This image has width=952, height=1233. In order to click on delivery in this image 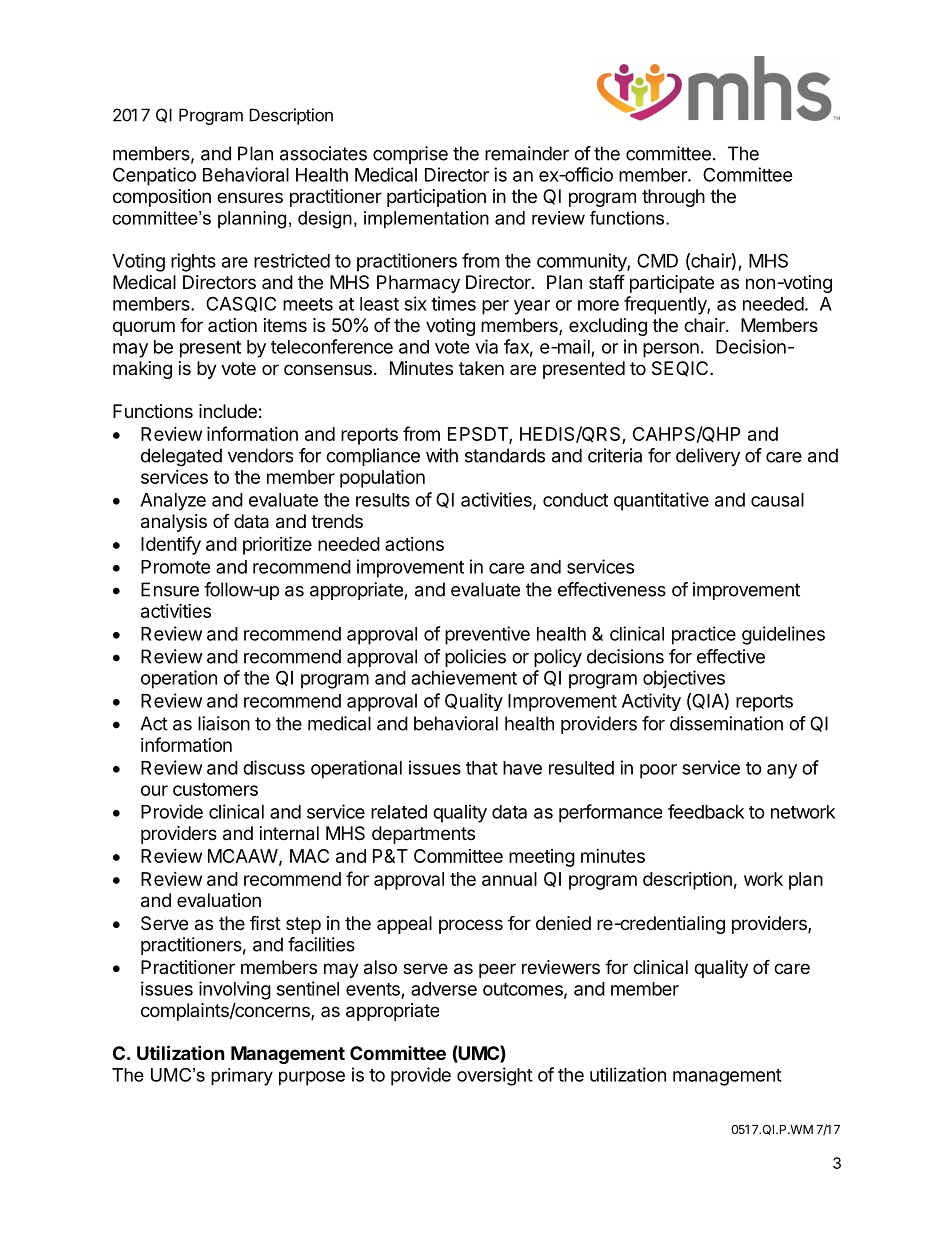, I will do `click(708, 457)`.
